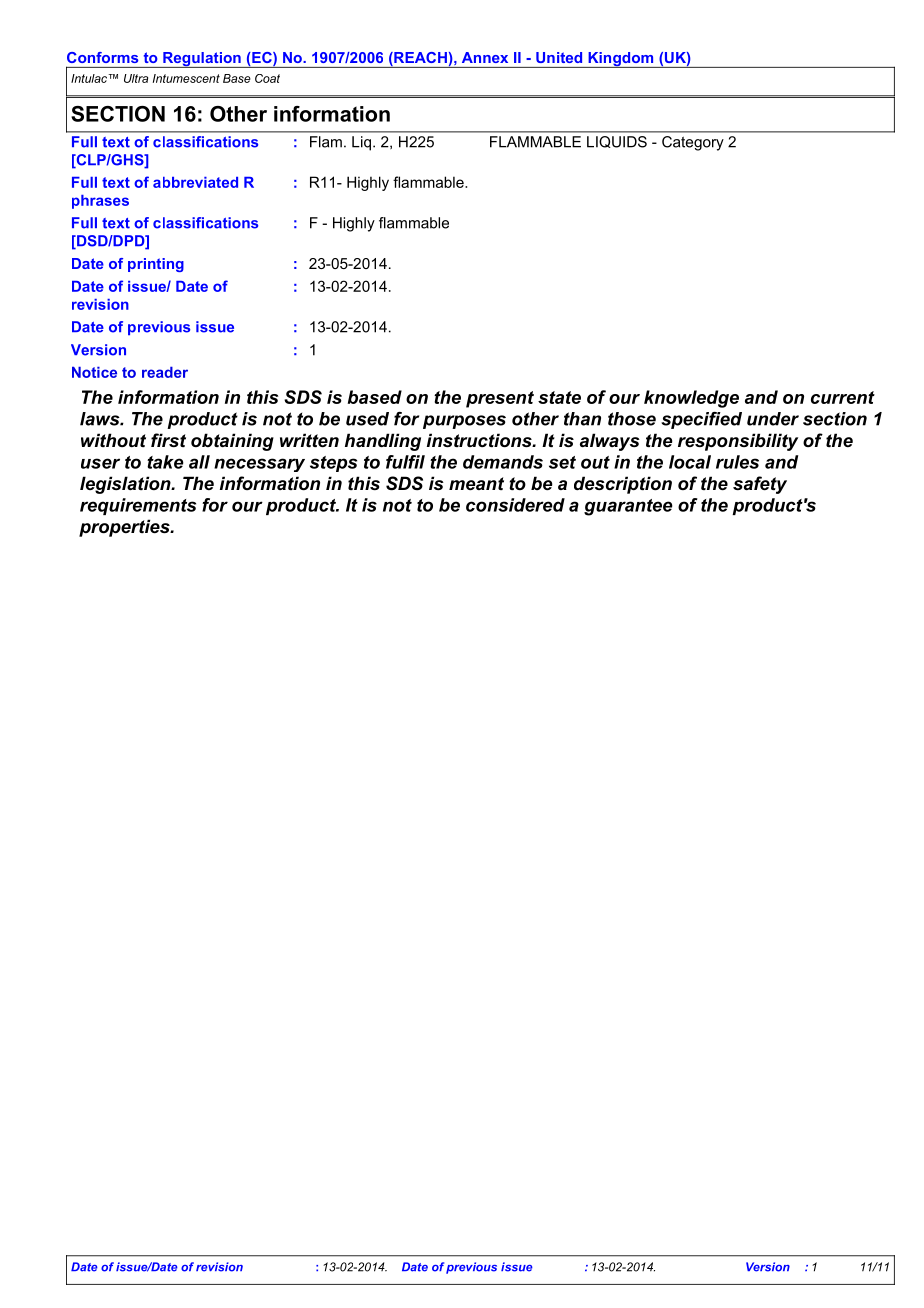 The height and width of the screenshot is (1308, 924). Describe the element at coordinates (186, 78) in the screenshot. I see `Intumescent` at that location.
